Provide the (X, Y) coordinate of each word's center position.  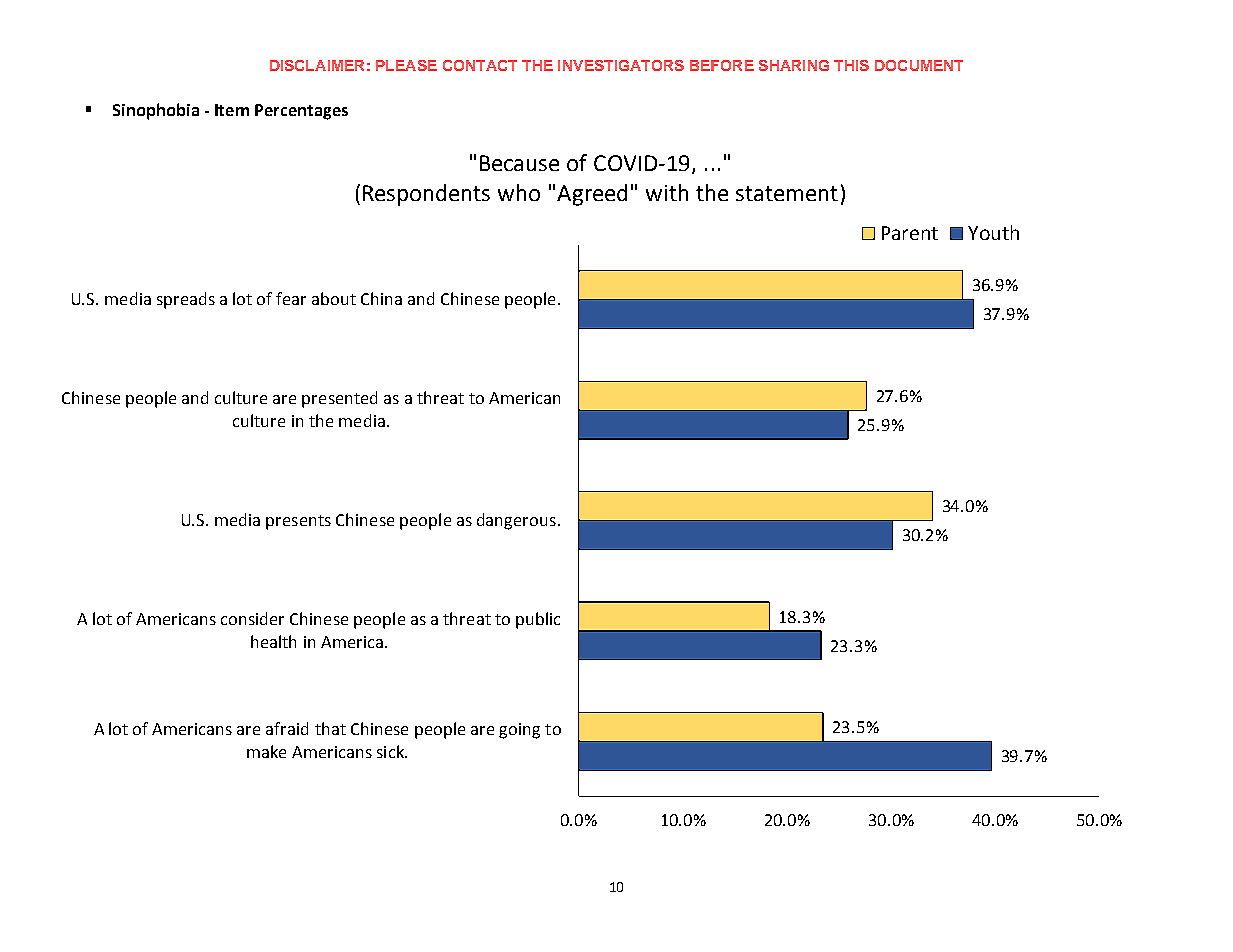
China (381, 298)
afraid (287, 728)
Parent (910, 233)
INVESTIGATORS (621, 65)
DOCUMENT (919, 65)
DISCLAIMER (317, 65)
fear (291, 298)
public (538, 620)
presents (298, 522)
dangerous (516, 521)
